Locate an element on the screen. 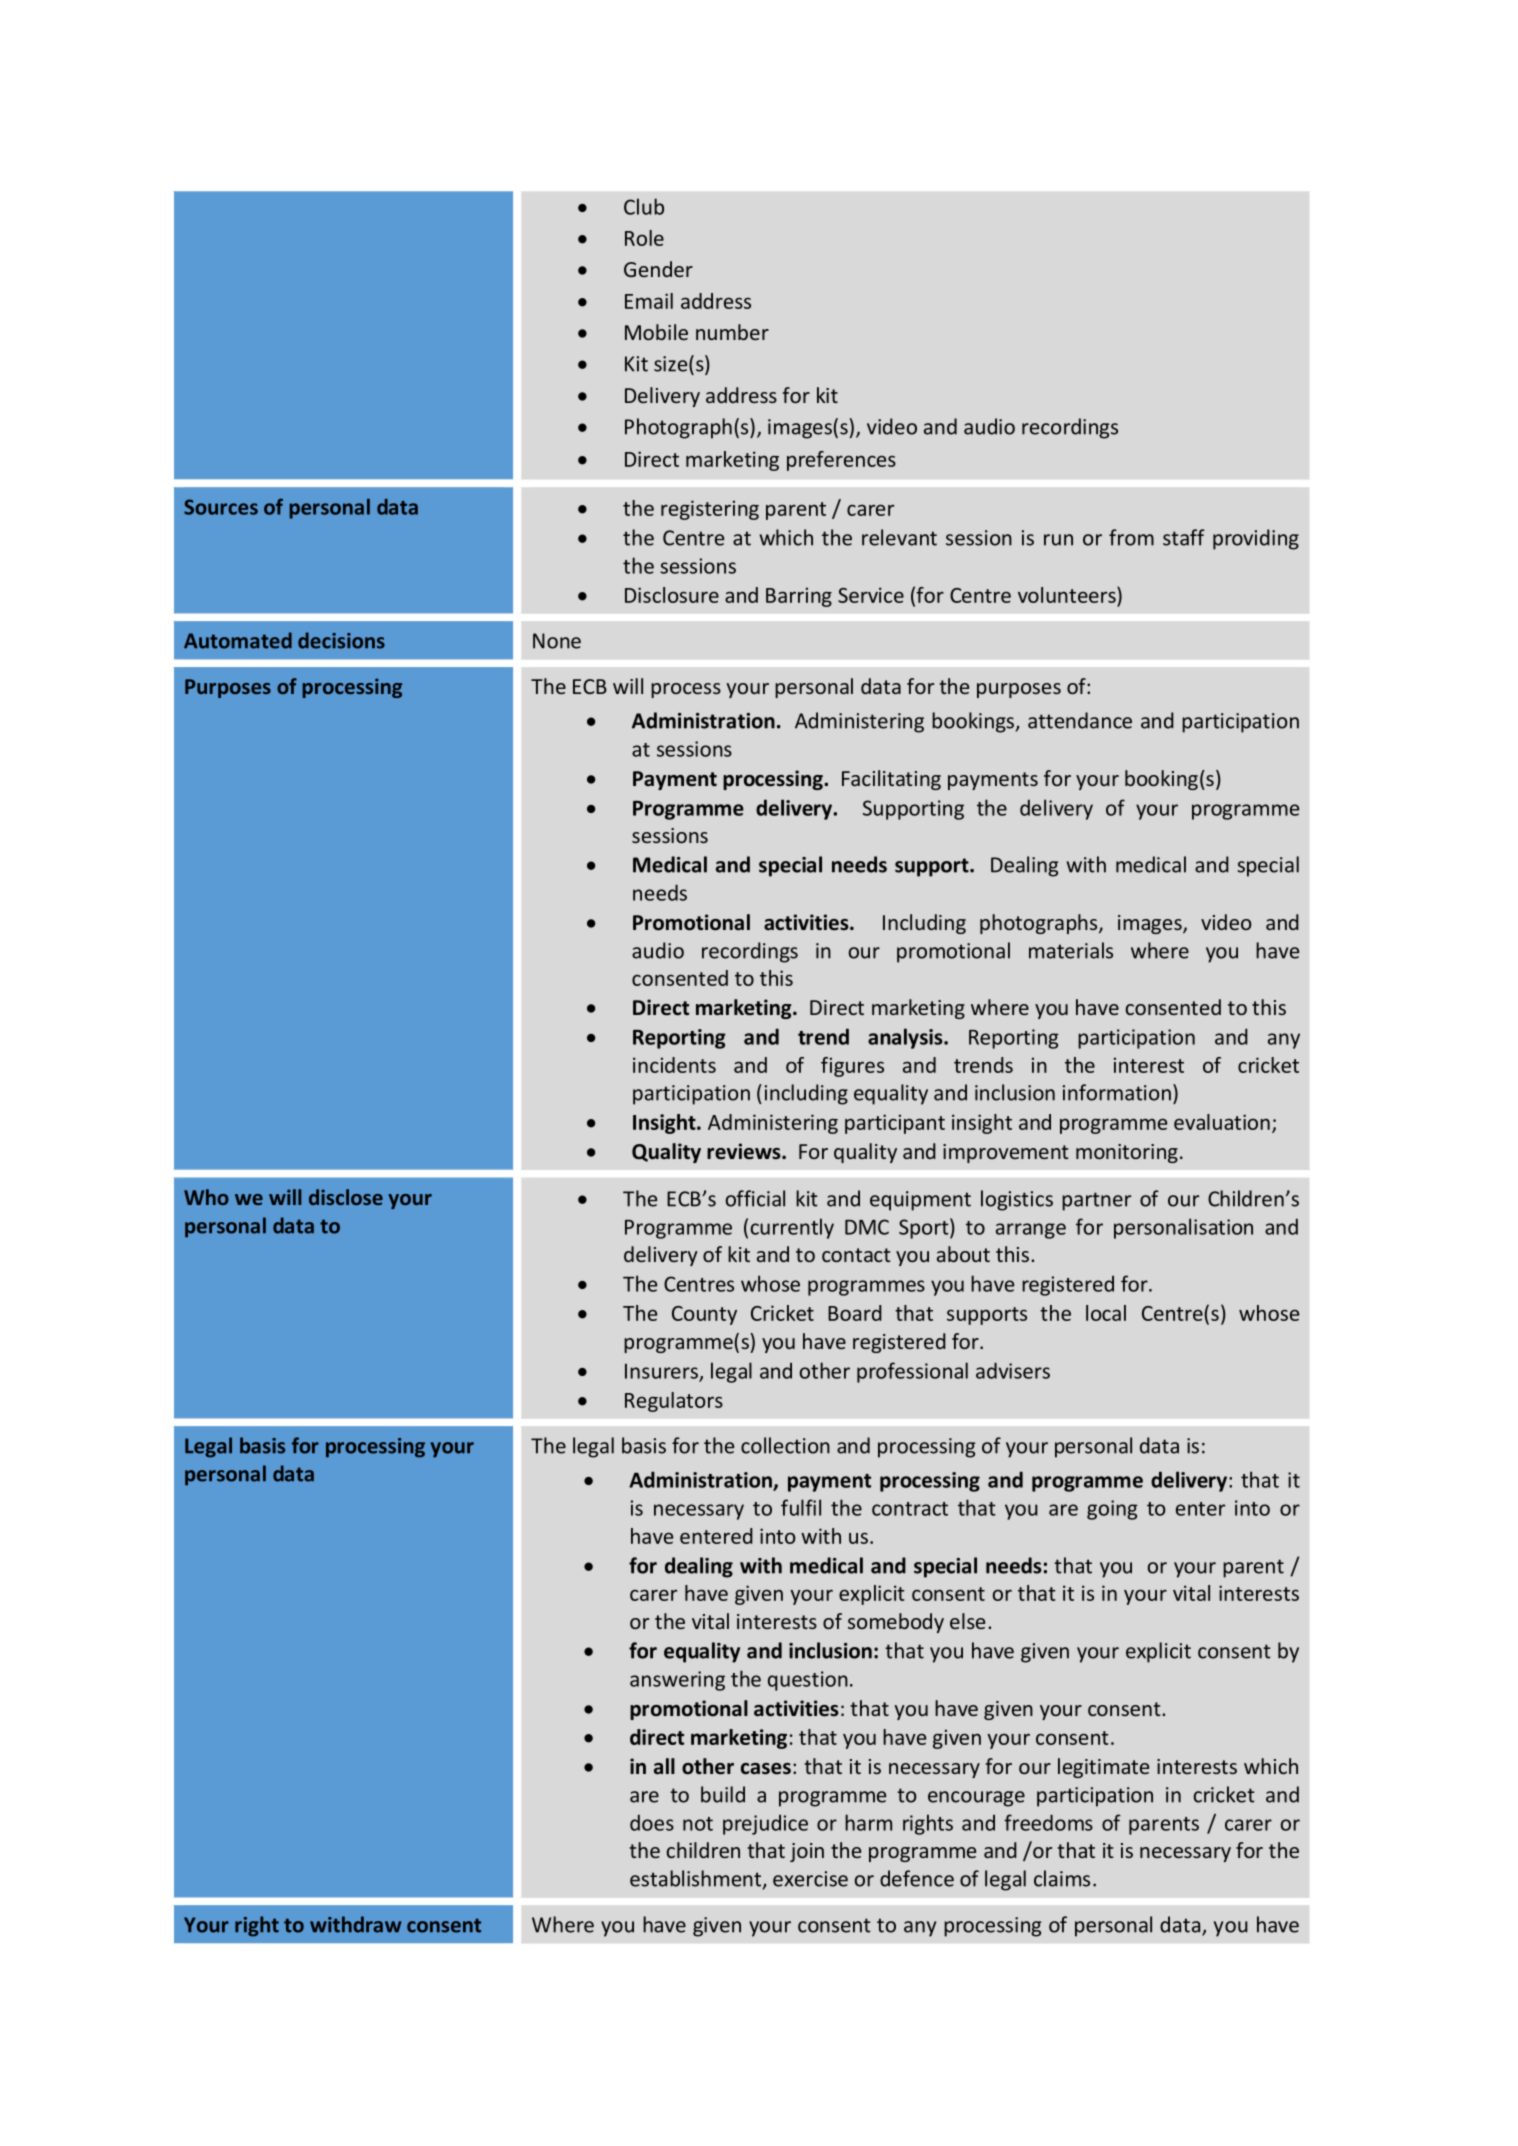 Image resolution: width=1518 pixels, height=2146 pixels. Automated is located at coordinates (238, 640).
